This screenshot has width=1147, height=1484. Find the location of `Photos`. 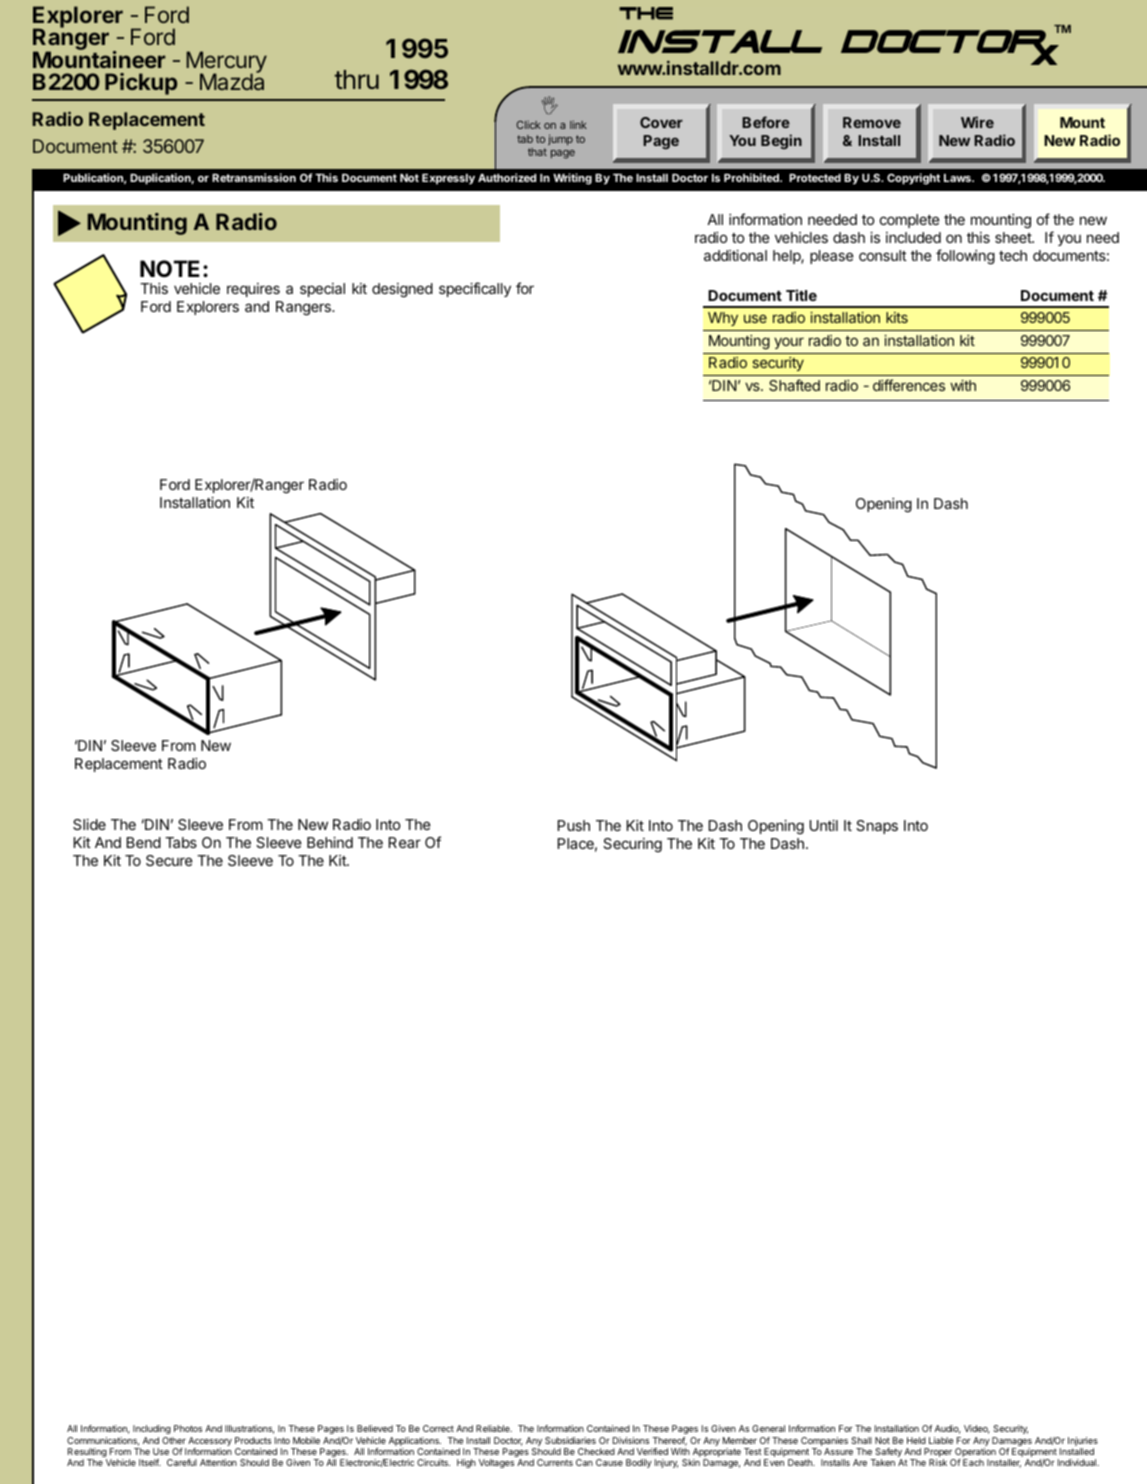

Photos is located at coordinates (188, 1428).
